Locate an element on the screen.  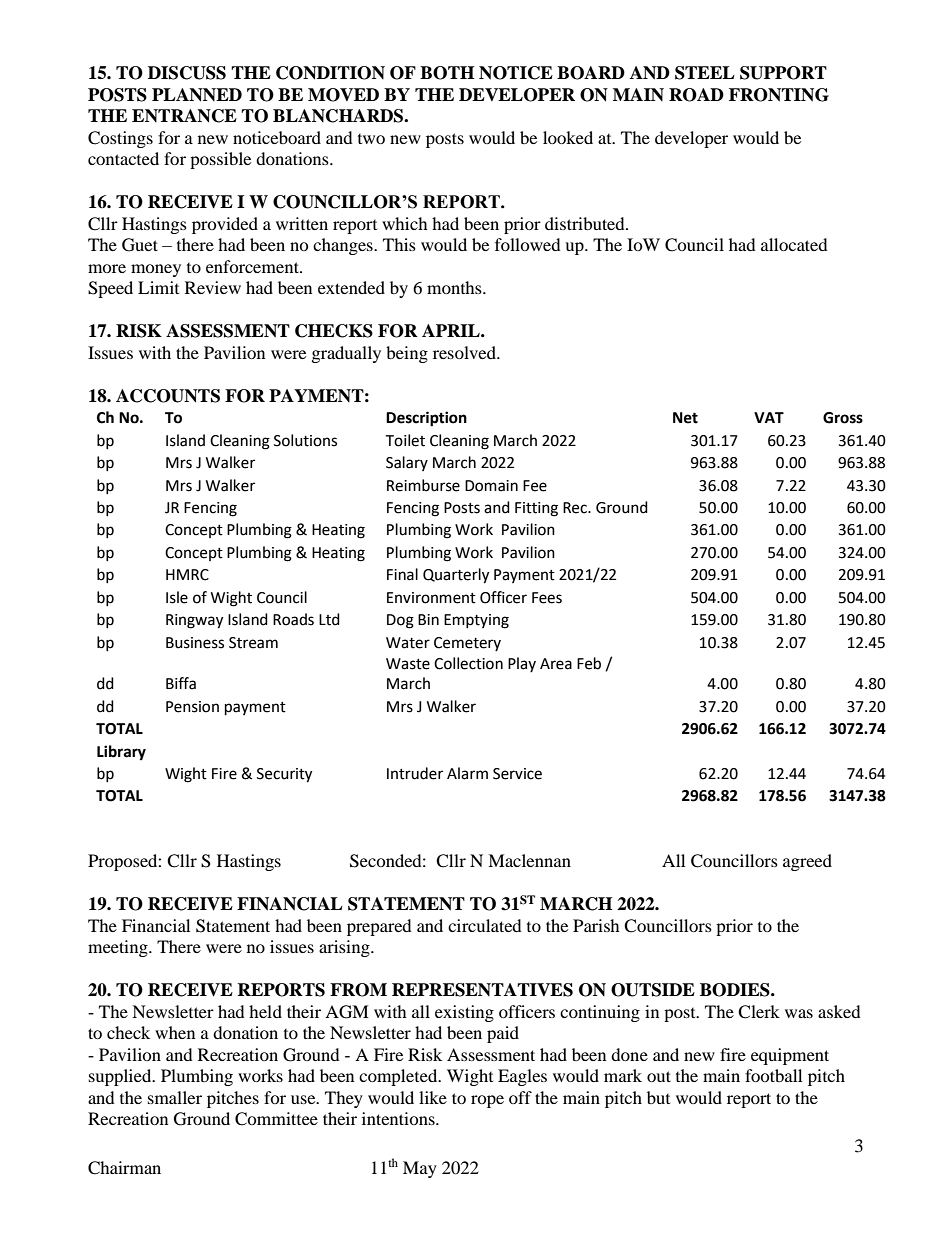
Feb is located at coordinates (589, 663).
